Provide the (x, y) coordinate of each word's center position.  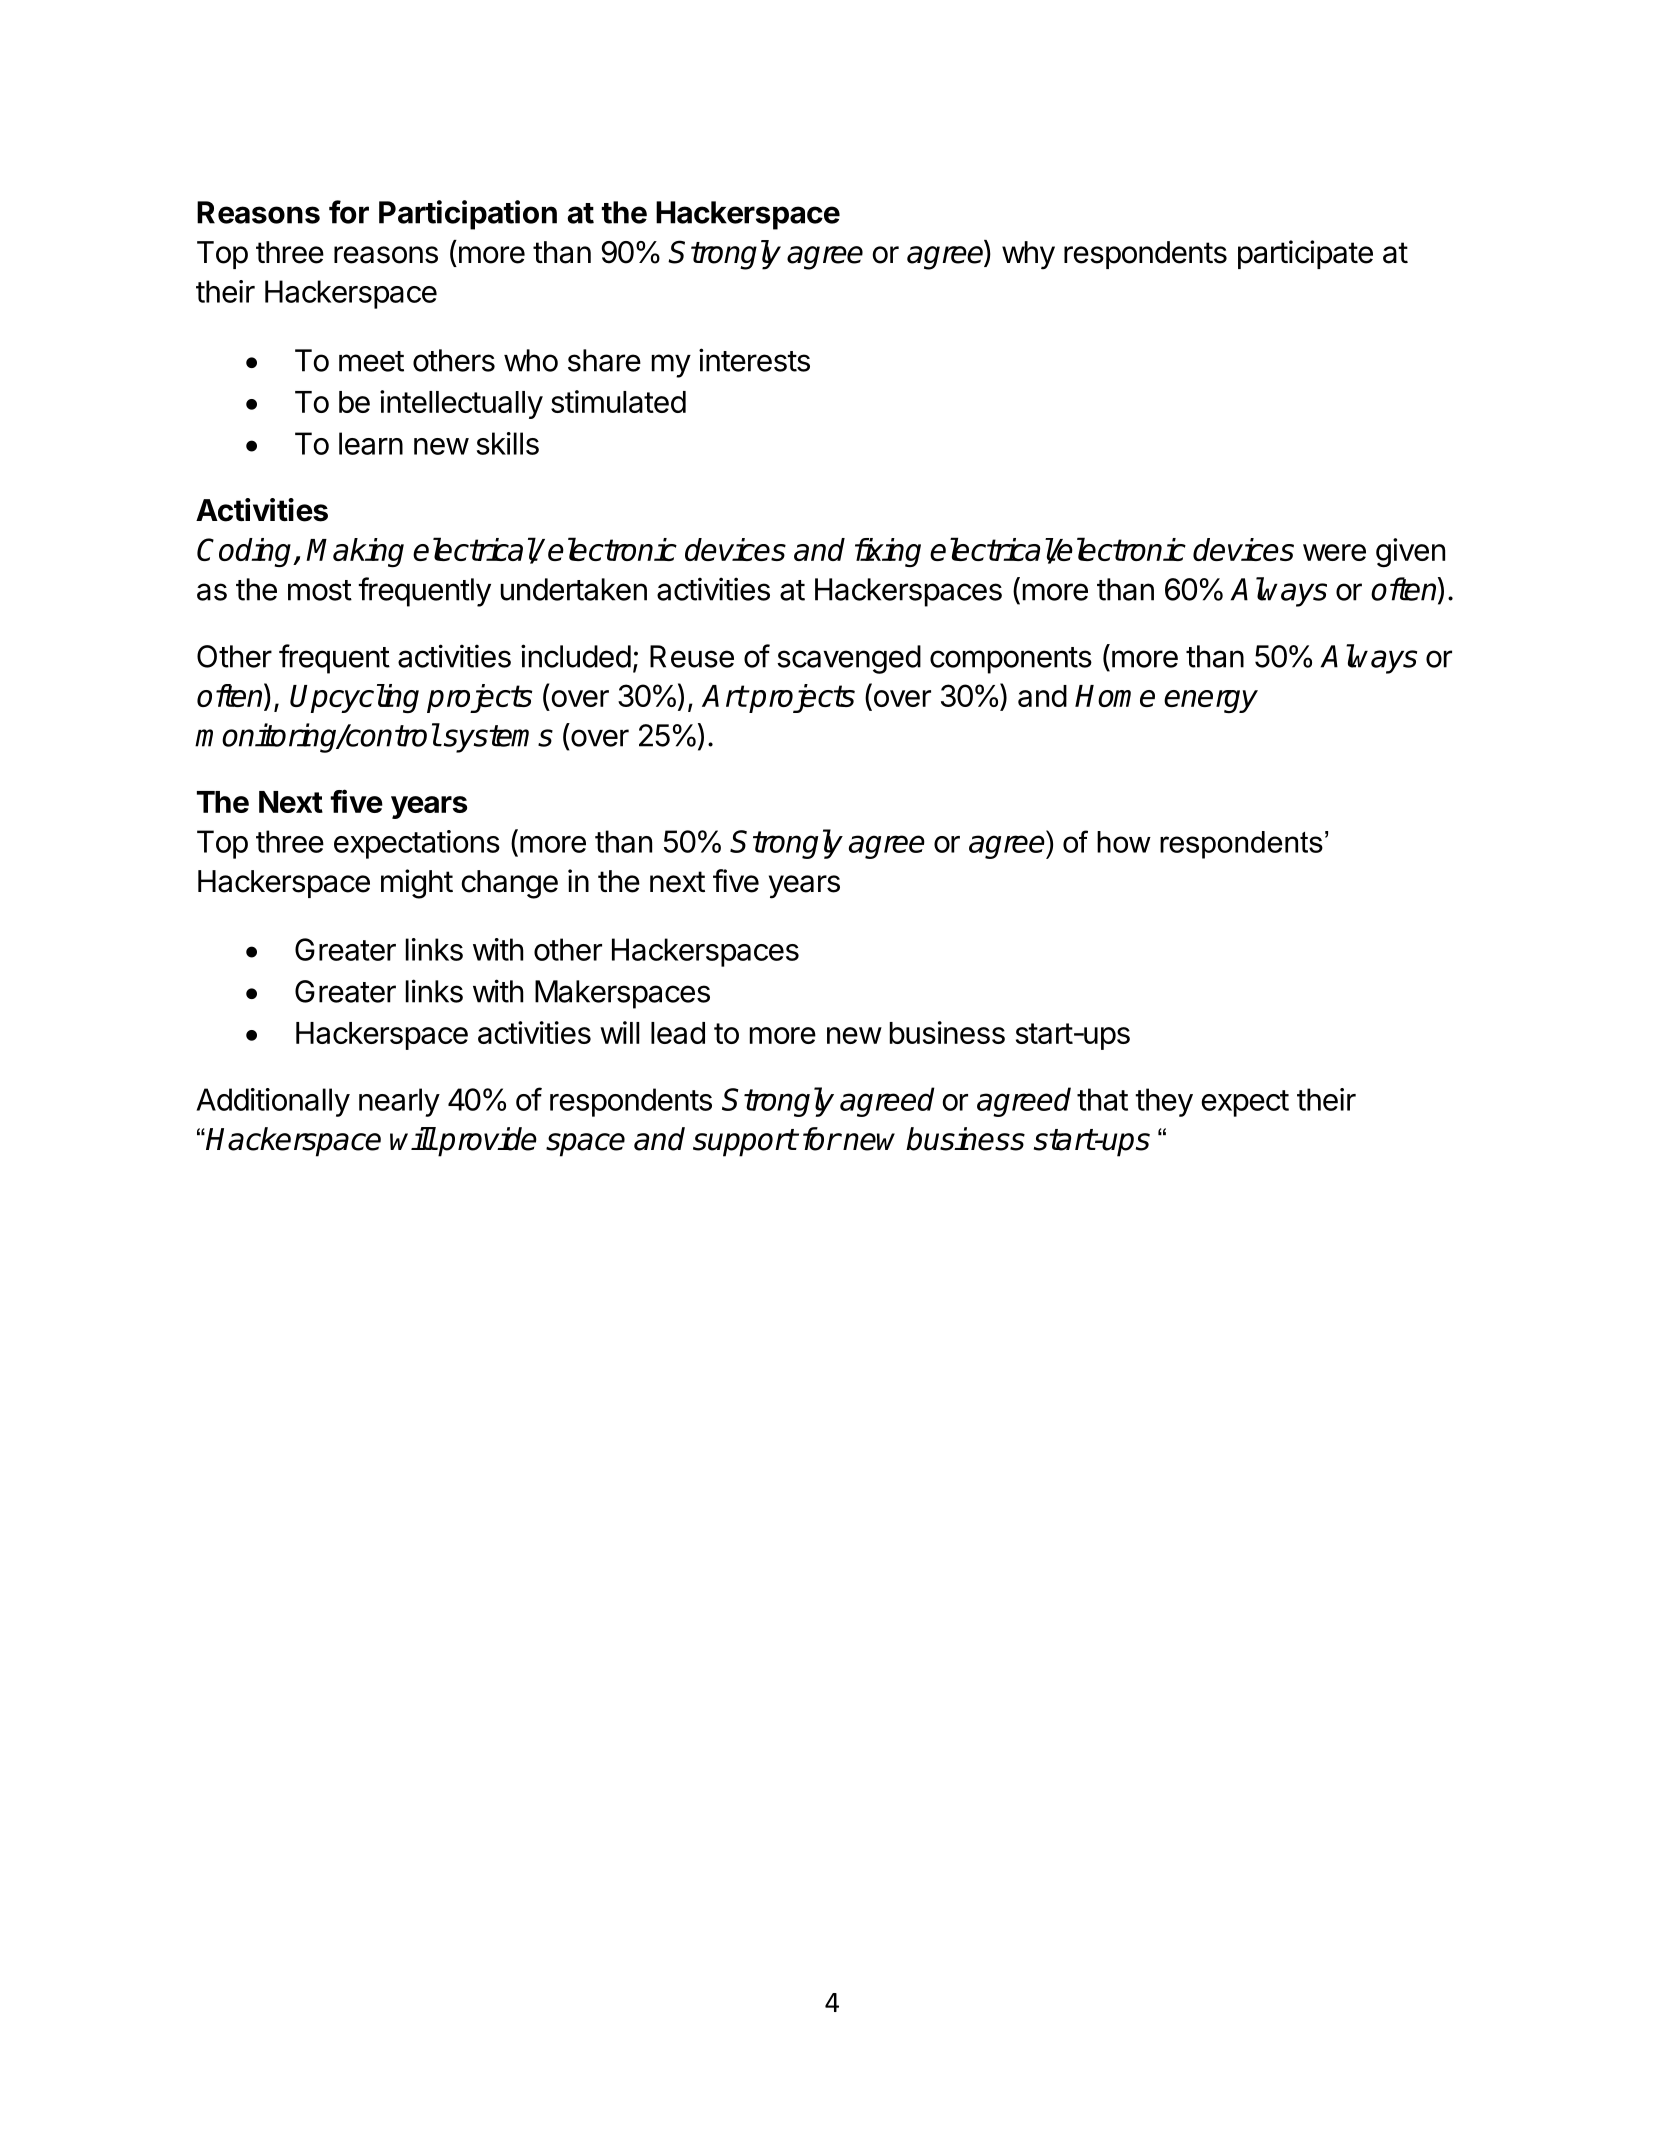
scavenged (849, 659)
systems (498, 739)
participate (1305, 254)
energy (1211, 701)
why (1028, 255)
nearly (399, 1102)
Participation (468, 215)
